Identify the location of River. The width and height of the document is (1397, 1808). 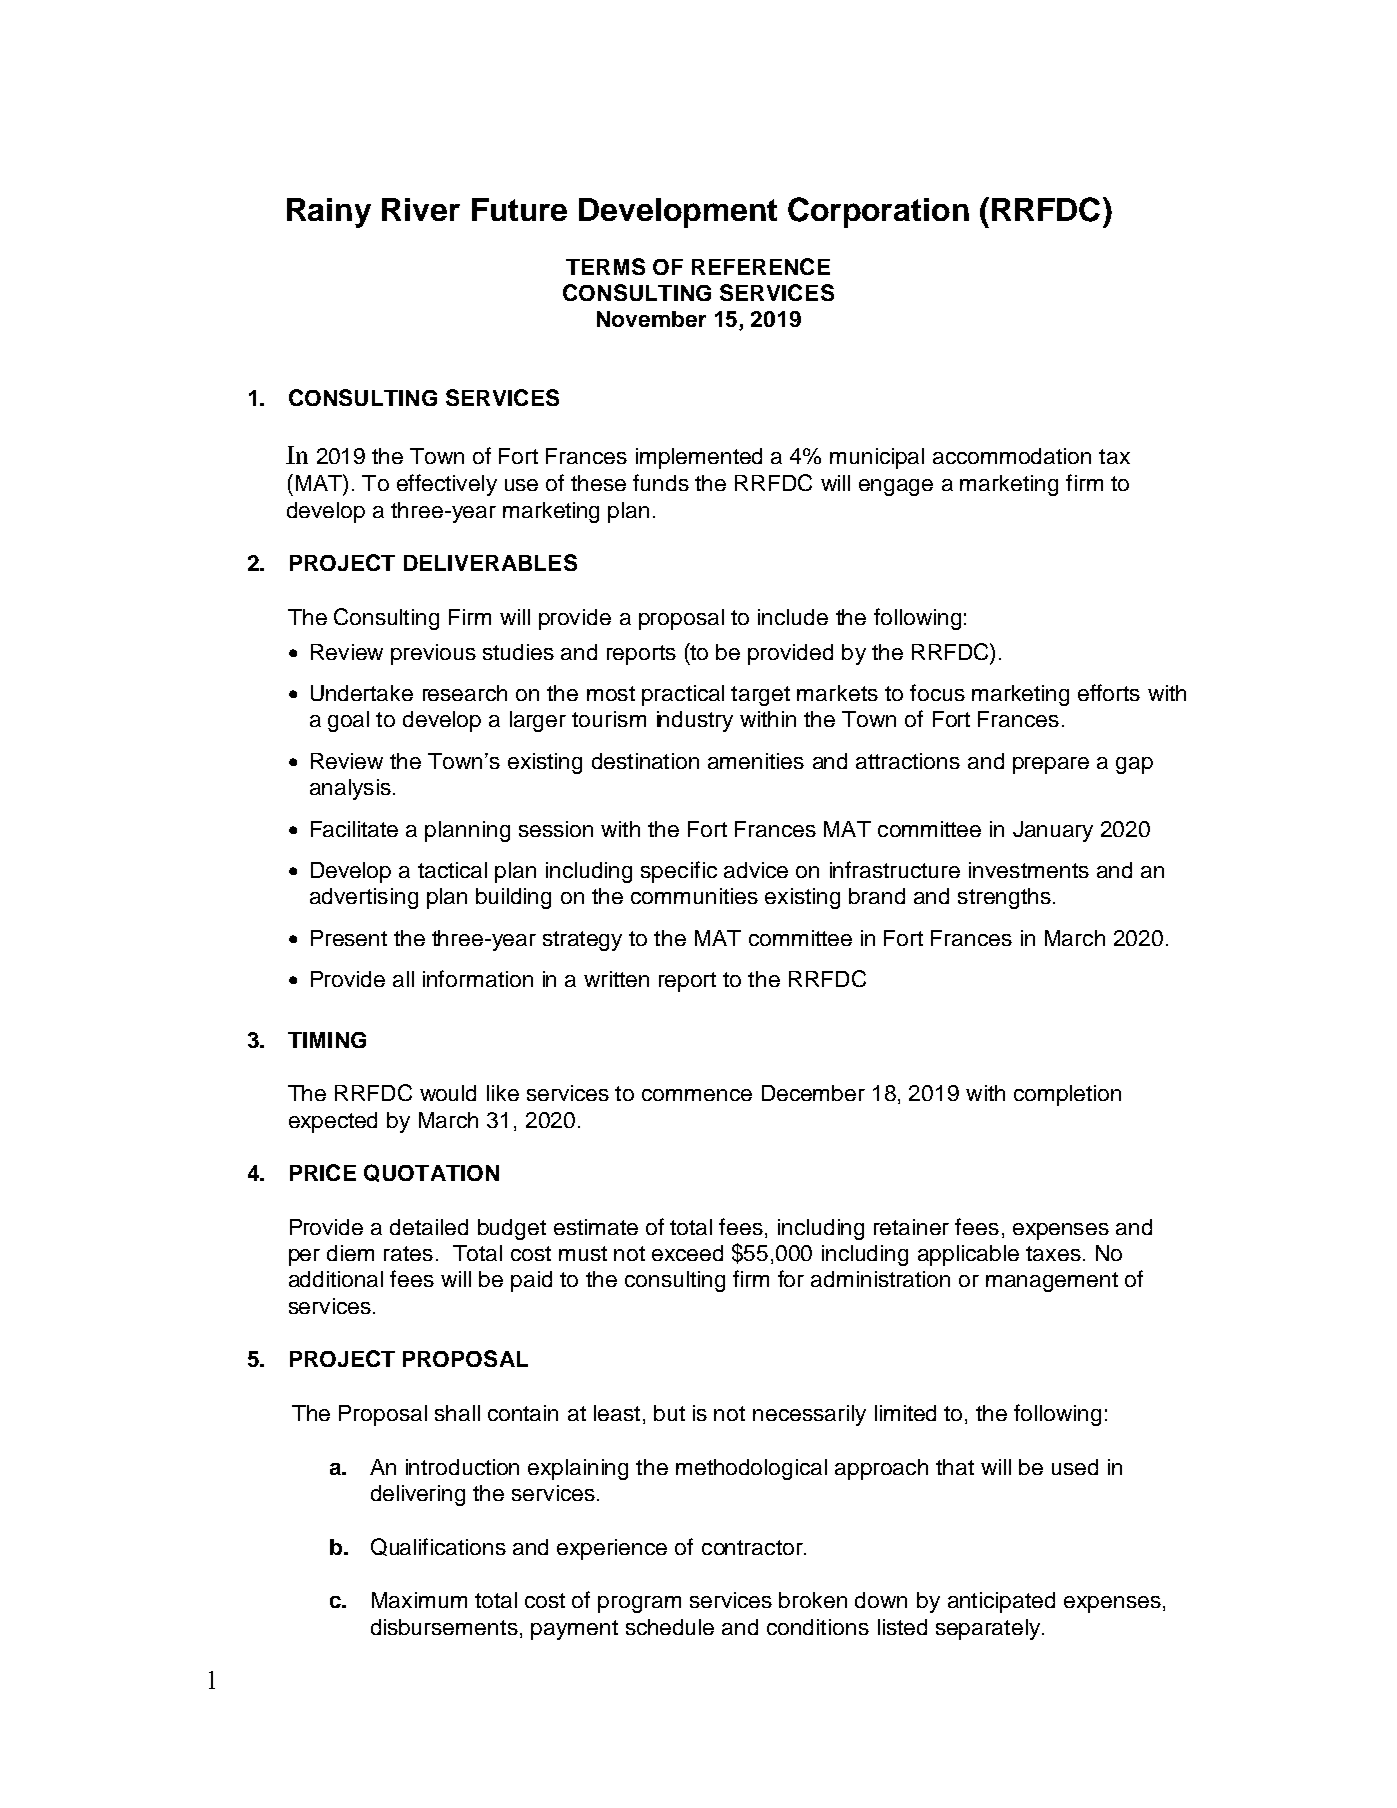
(421, 209).
